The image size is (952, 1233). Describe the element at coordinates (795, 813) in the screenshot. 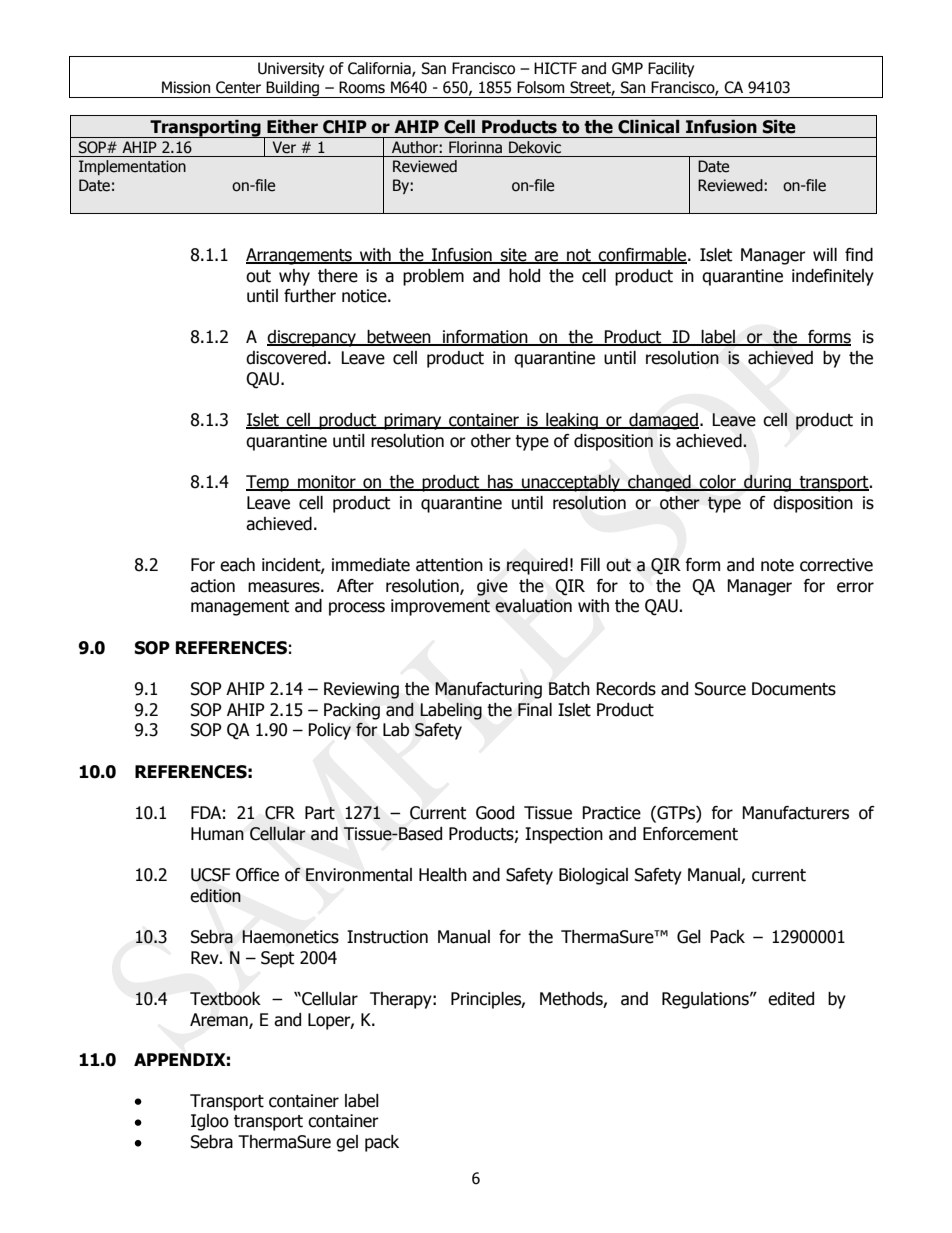

I see `Manufacturers` at that location.
